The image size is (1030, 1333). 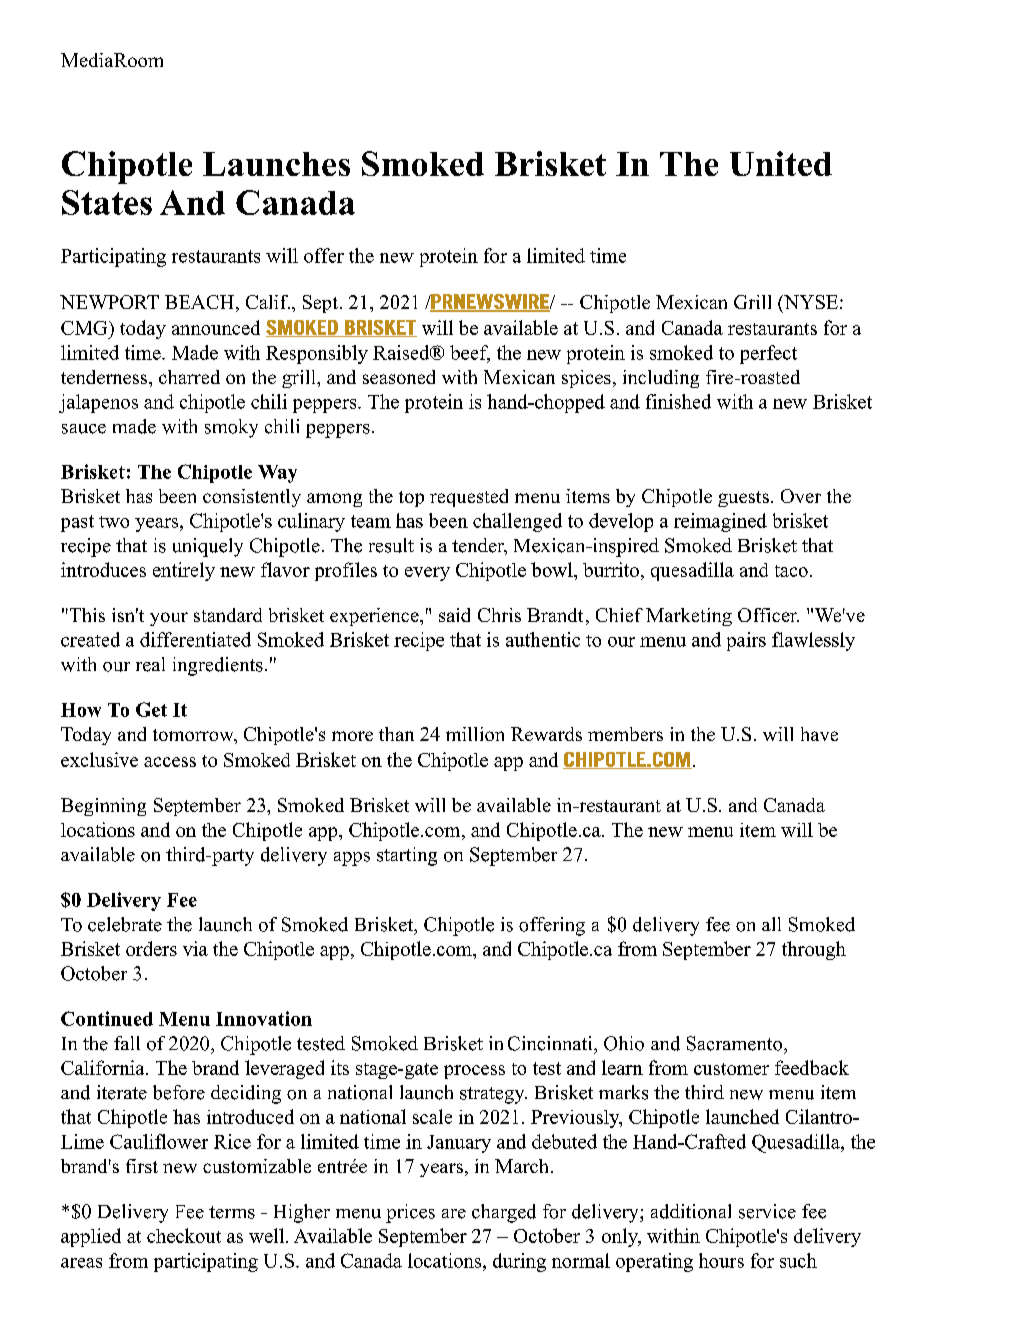 I want to click on United, so click(x=781, y=163).
